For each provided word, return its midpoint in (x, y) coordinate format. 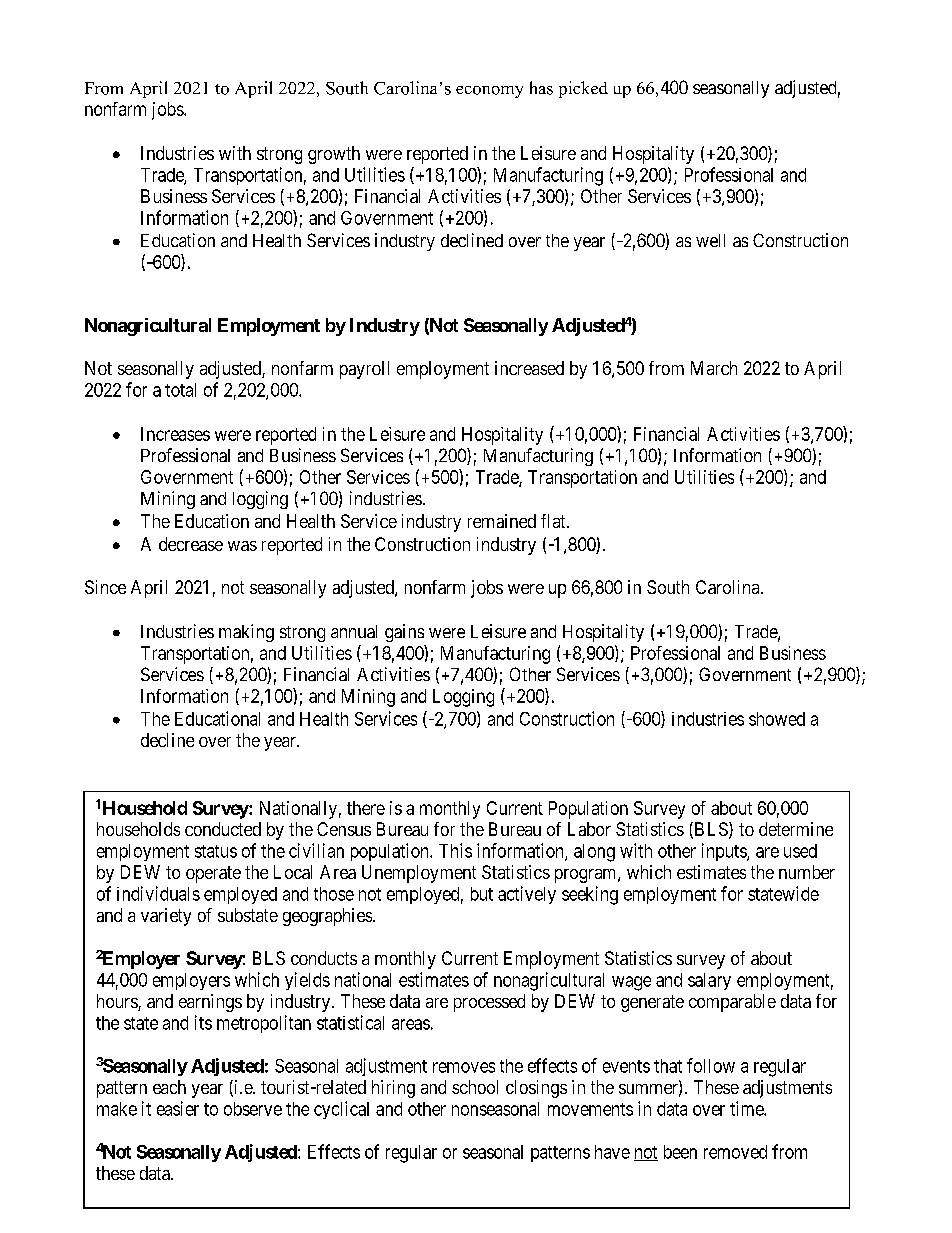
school (475, 1087)
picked (583, 89)
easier (178, 1108)
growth (334, 155)
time (747, 1108)
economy (489, 92)
